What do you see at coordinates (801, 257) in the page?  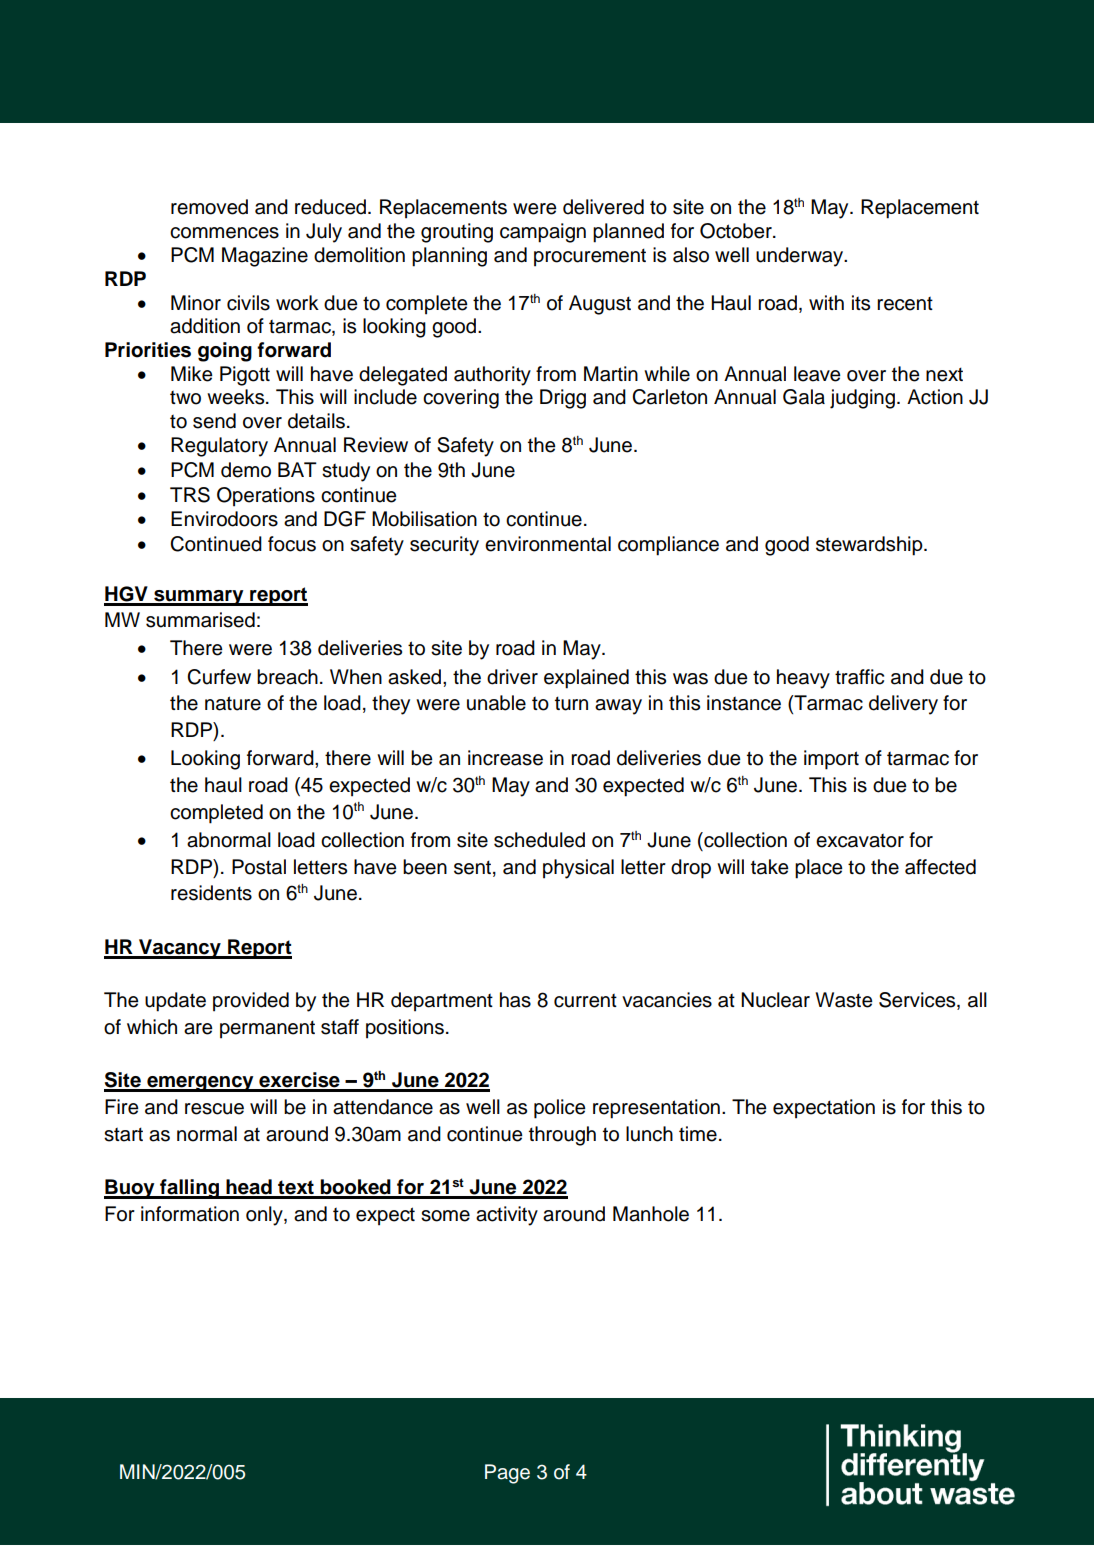 I see `underway` at bounding box center [801, 257].
